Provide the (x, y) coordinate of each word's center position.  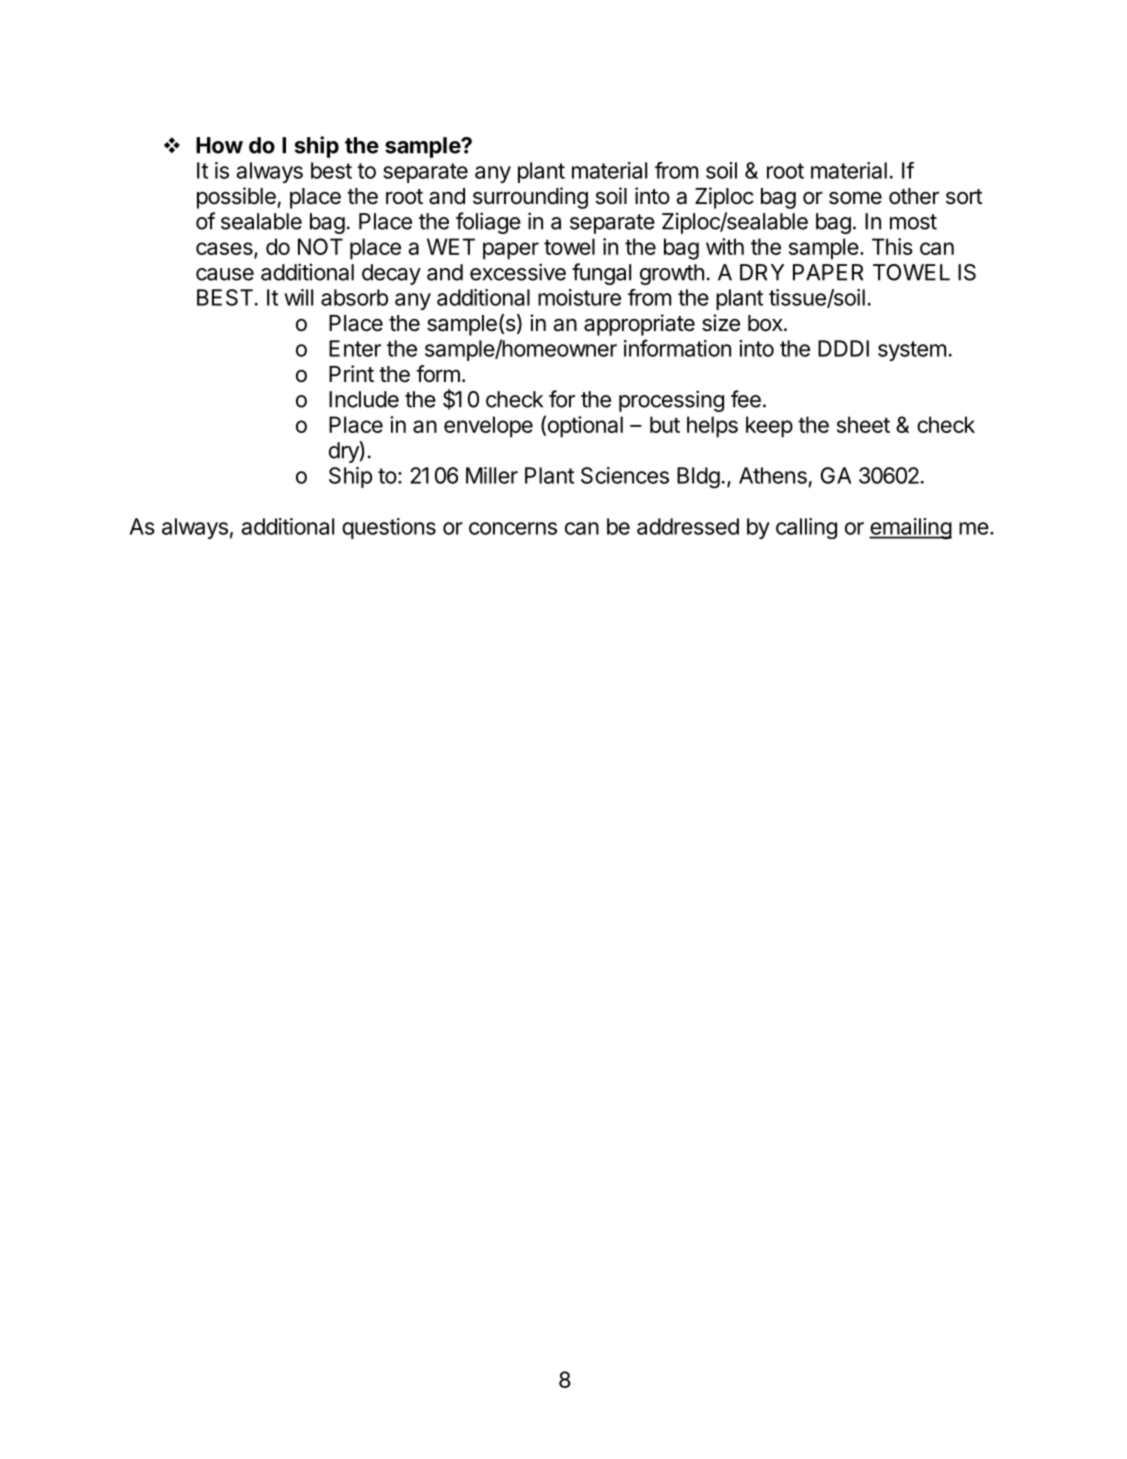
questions (389, 528)
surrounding (530, 198)
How (219, 145)
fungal (601, 274)
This (892, 246)
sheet (863, 424)
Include (364, 399)
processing (671, 401)
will (298, 297)
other (914, 196)
